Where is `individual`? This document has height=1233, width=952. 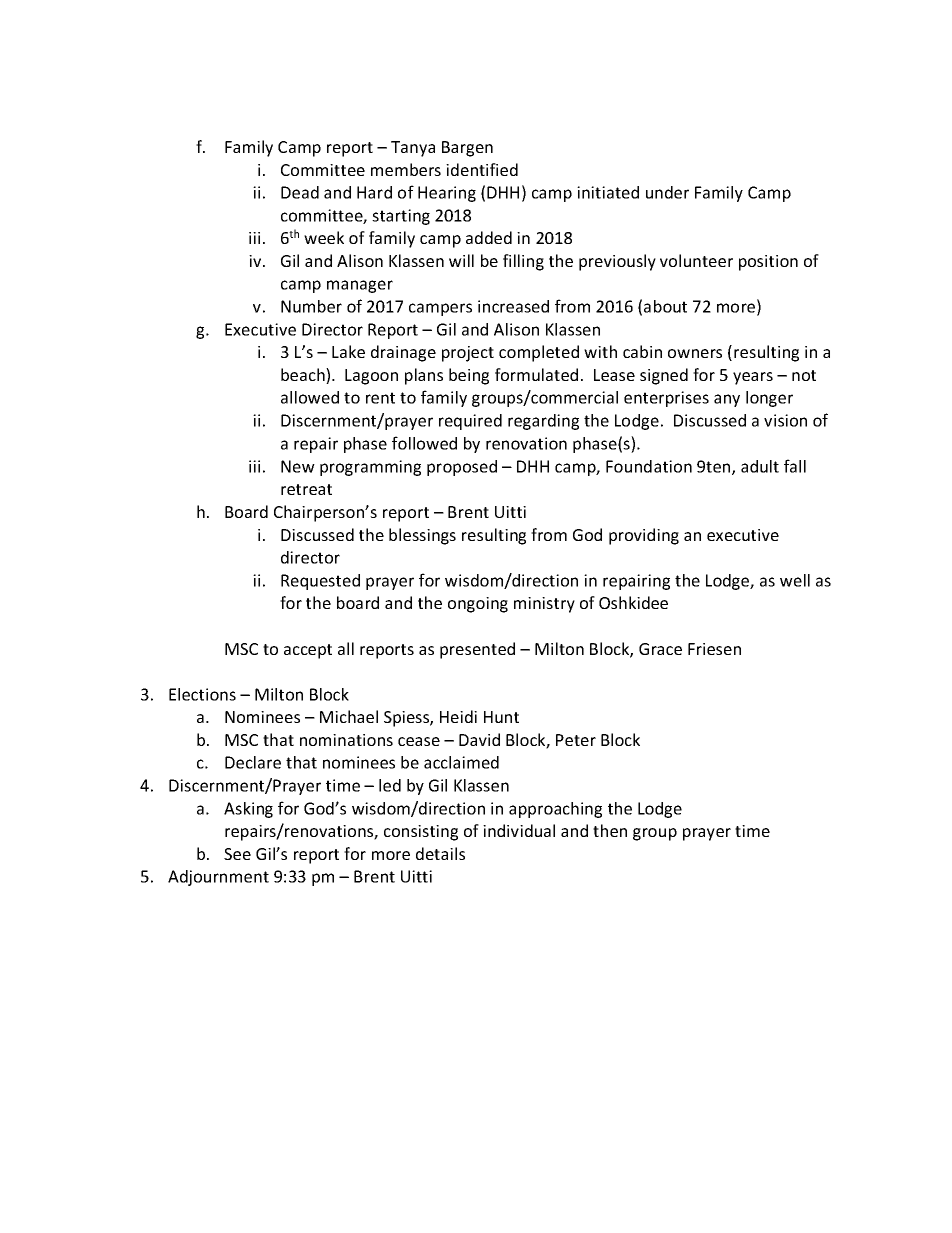
individual is located at coordinates (519, 830).
